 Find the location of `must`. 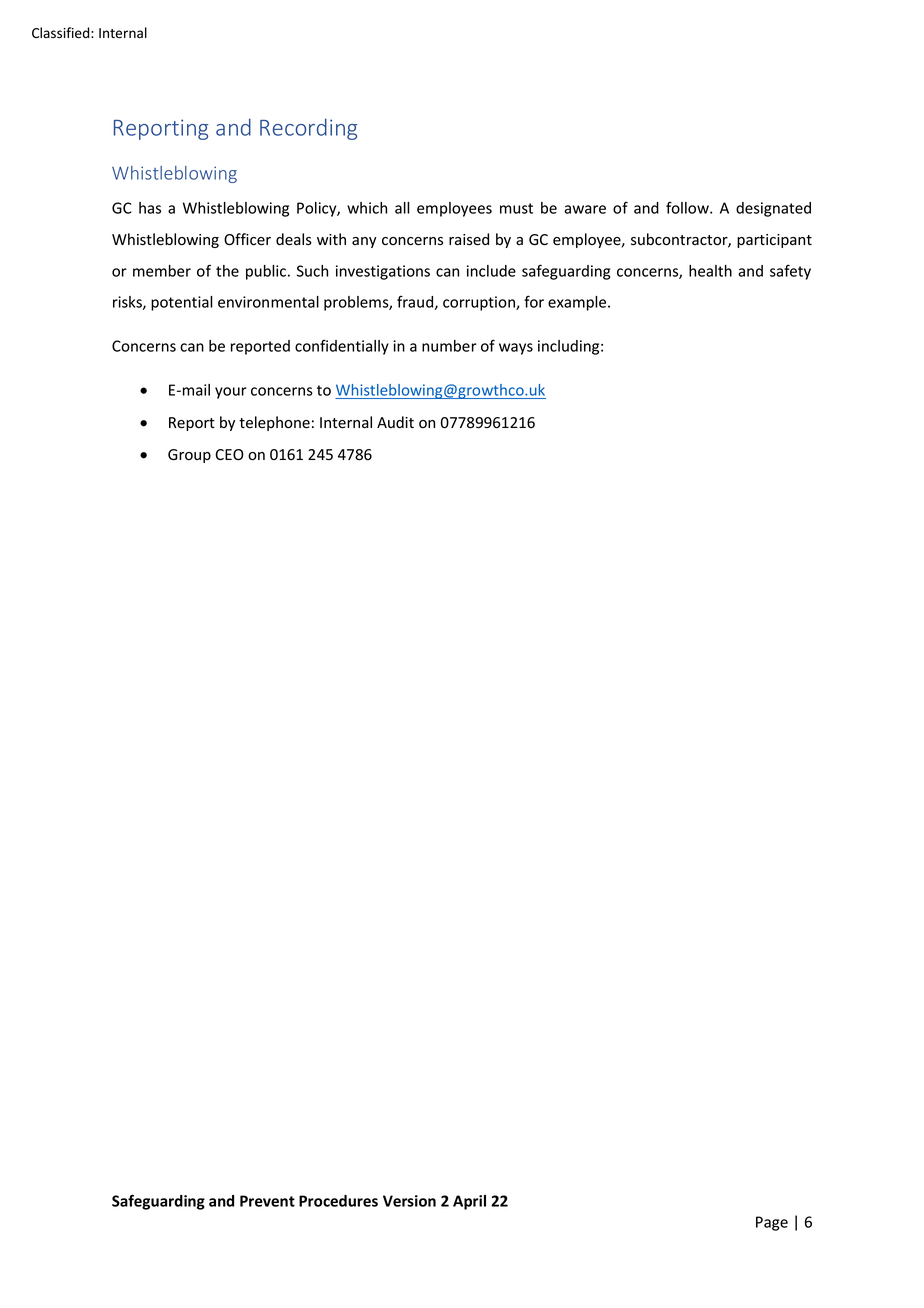

must is located at coordinates (516, 208).
